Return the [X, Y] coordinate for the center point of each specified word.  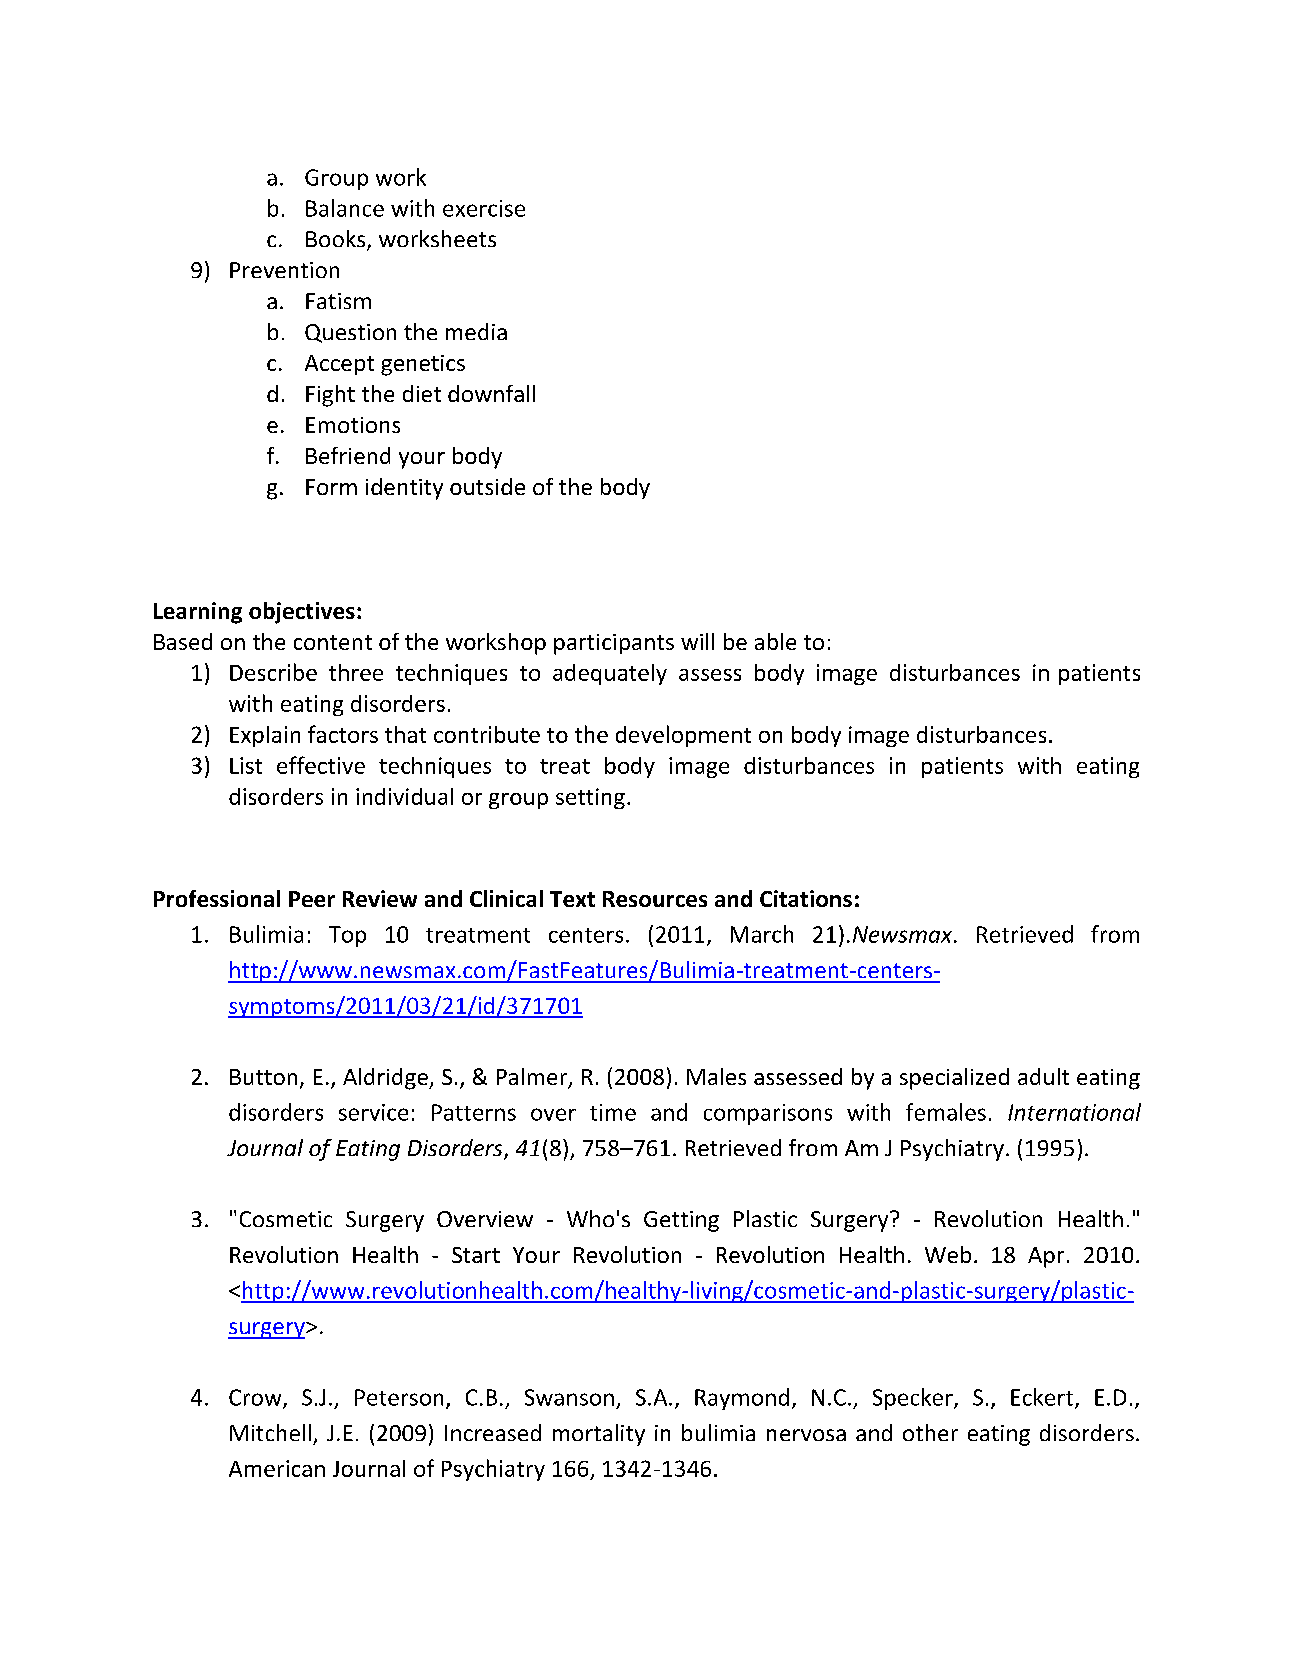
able [775, 641]
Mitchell [270, 1432]
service [373, 1112]
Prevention [284, 270]
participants [614, 644]
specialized [954, 1079]
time [613, 1112]
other [930, 1432]
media [476, 331]
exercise [484, 208]
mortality [599, 1435]
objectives [302, 613]
